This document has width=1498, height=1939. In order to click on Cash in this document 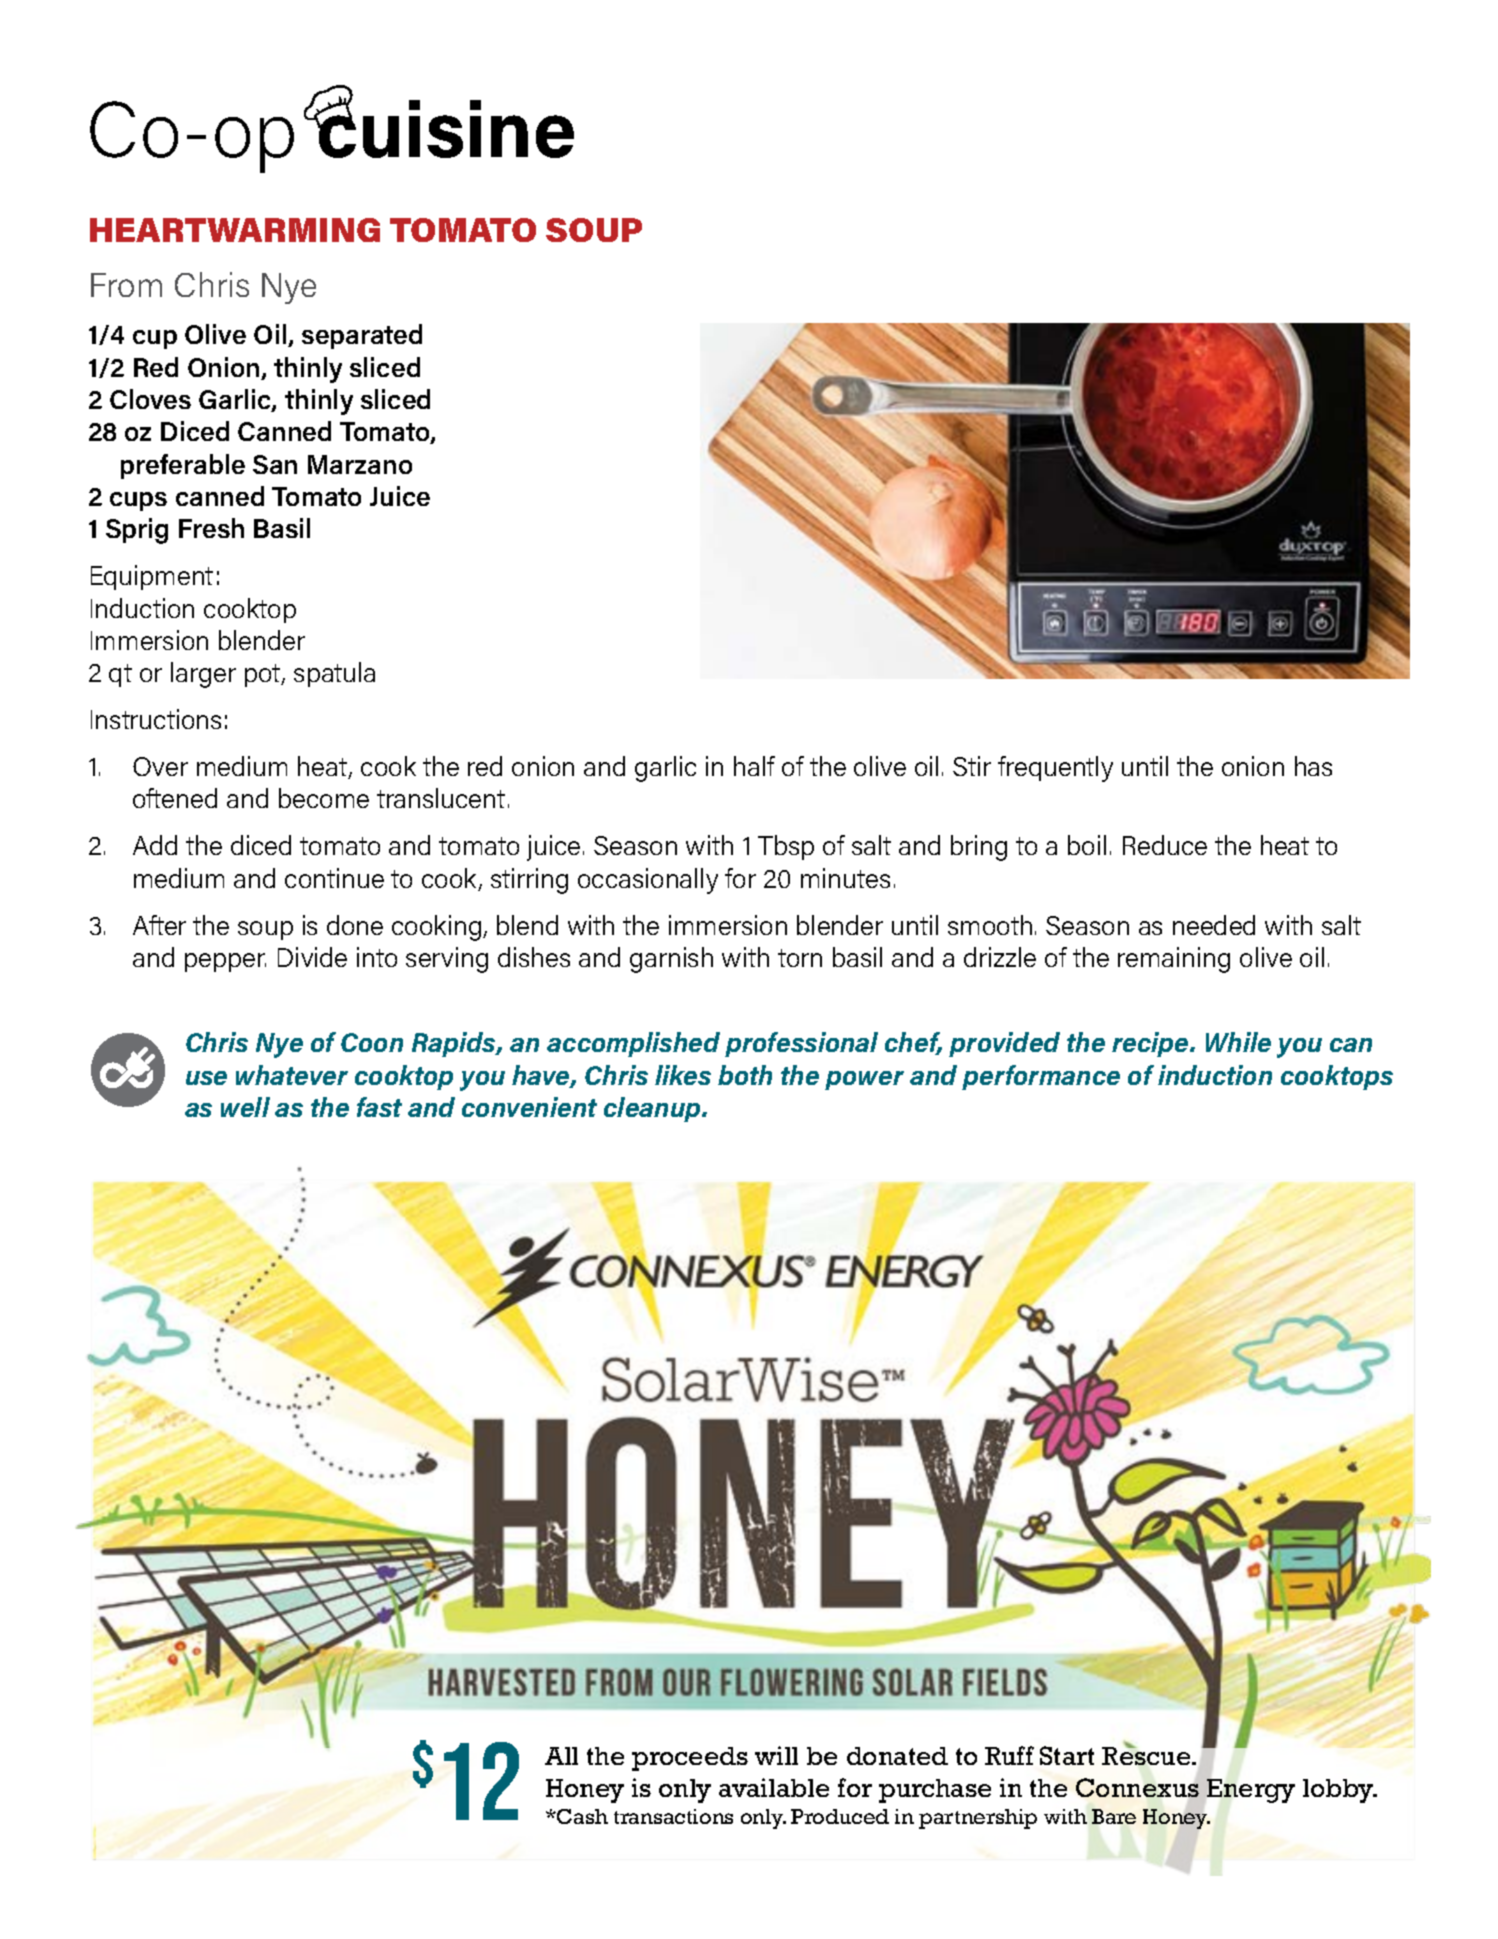, I will do `click(581, 1816)`.
